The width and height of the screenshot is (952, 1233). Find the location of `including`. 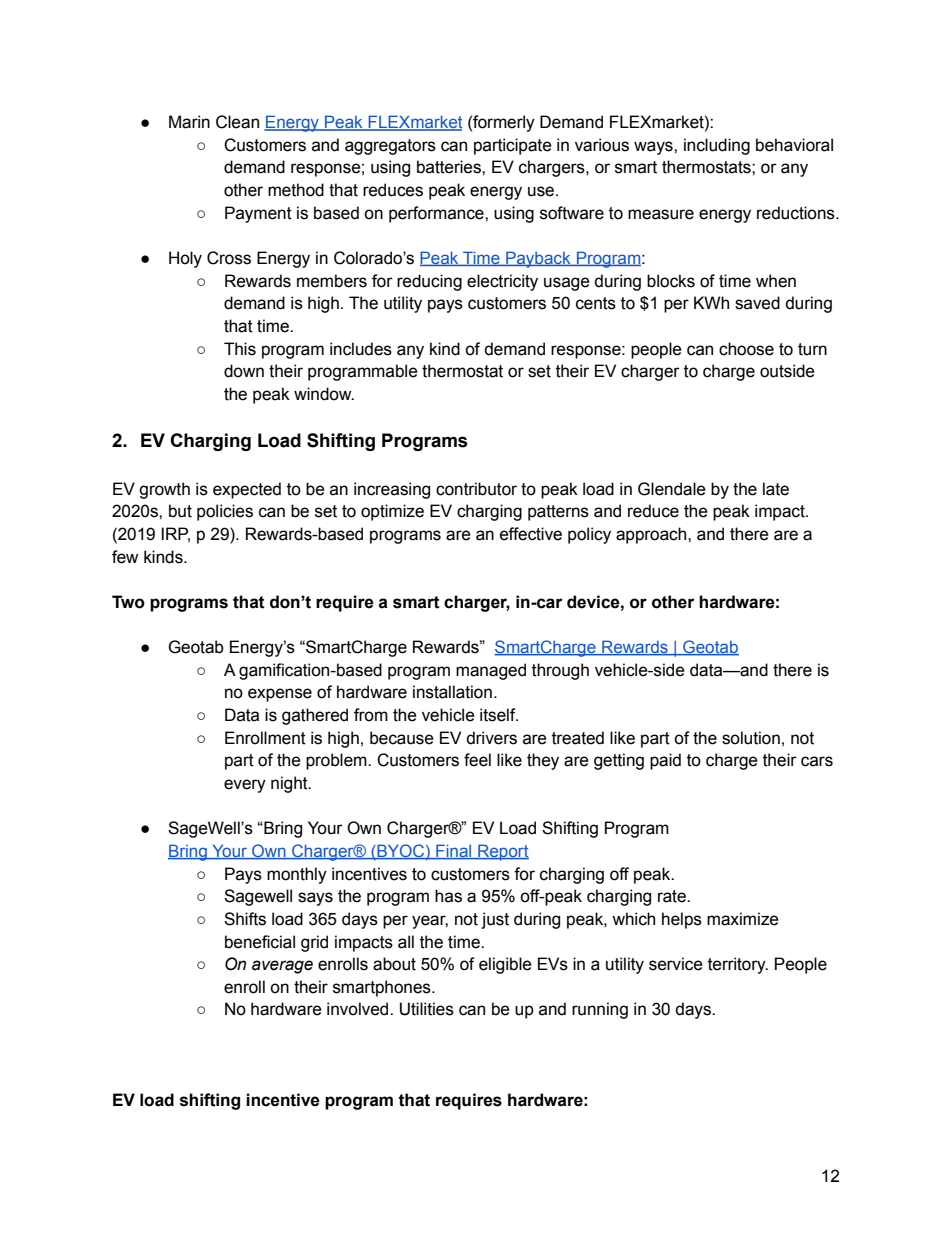

including is located at coordinates (717, 146).
